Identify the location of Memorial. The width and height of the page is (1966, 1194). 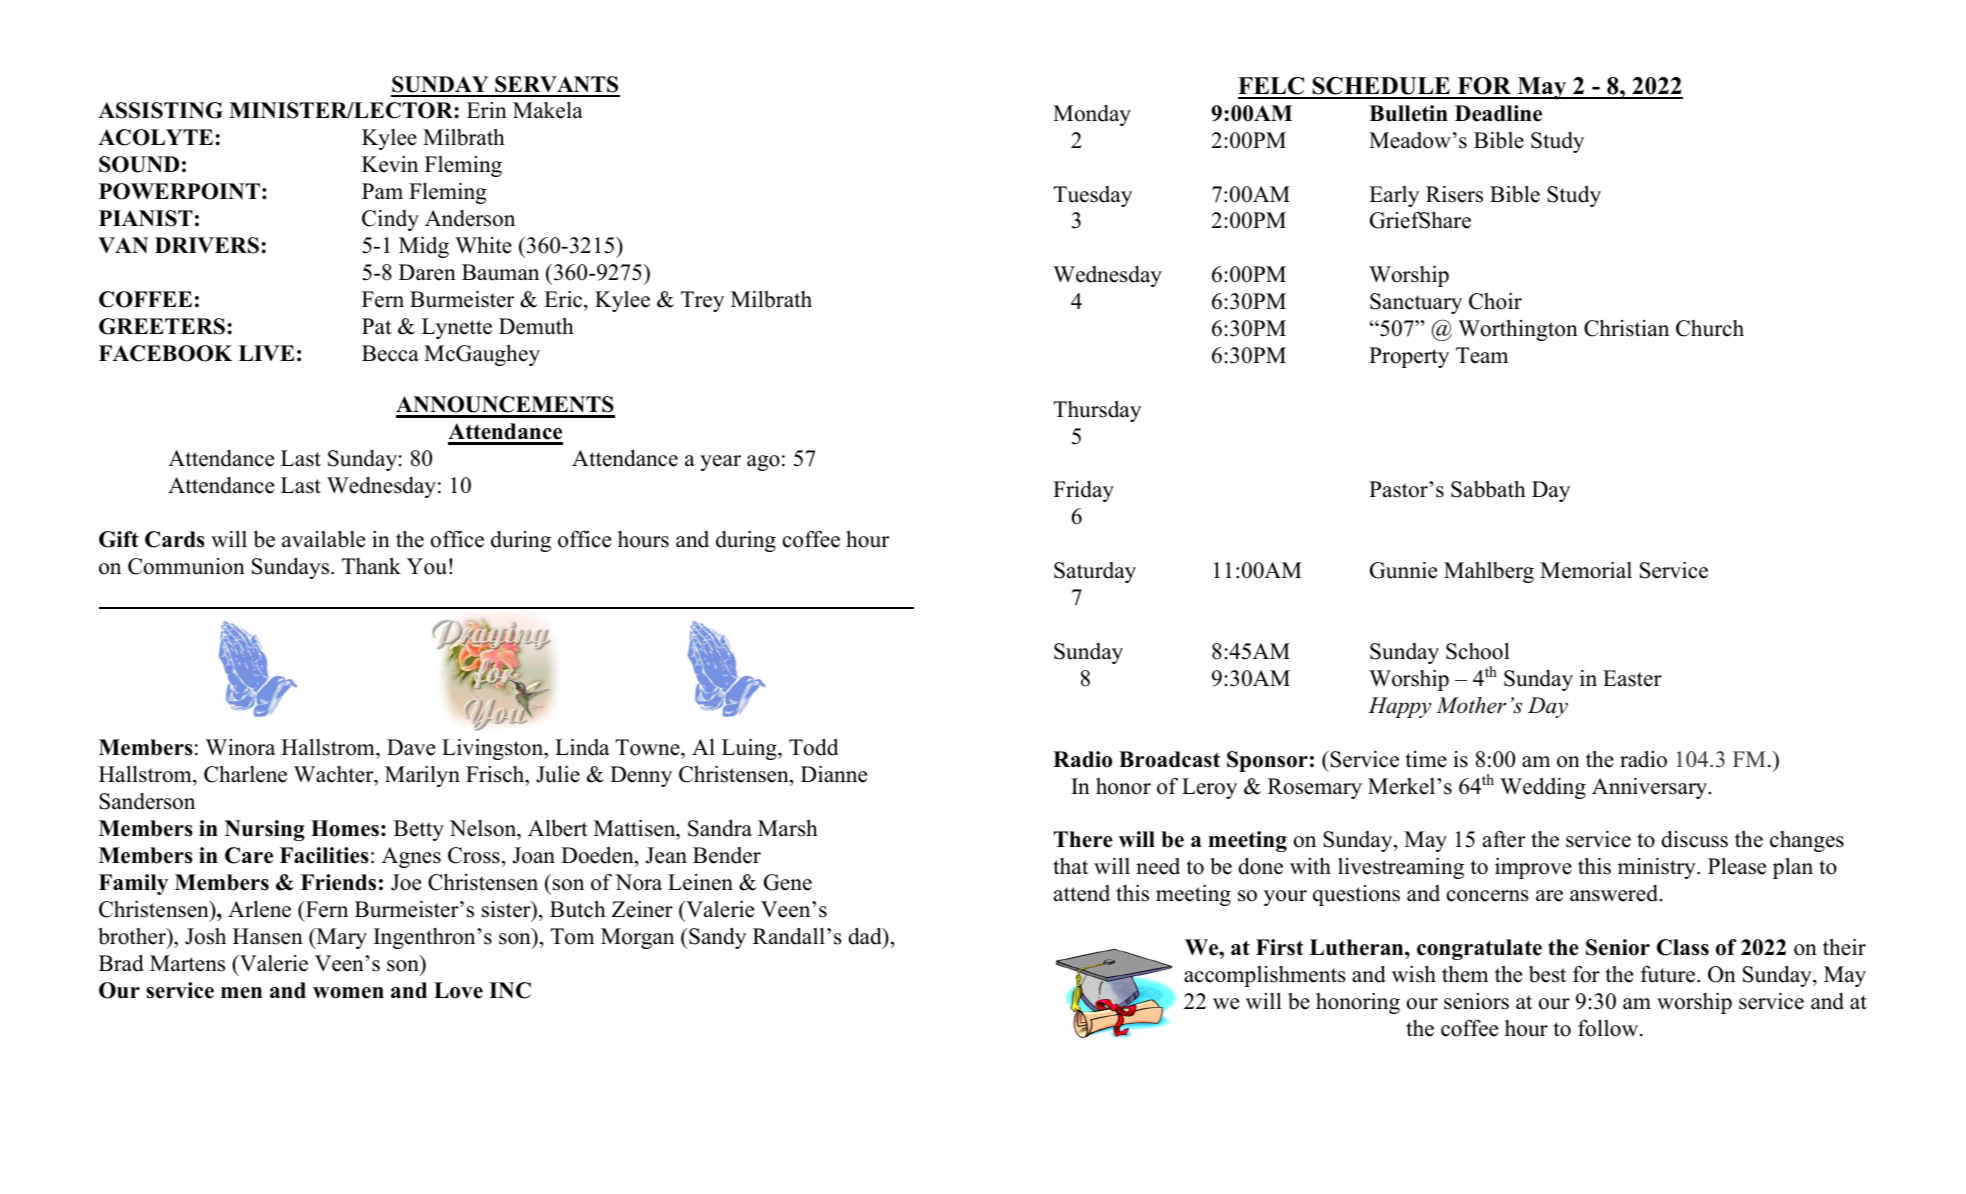
(1586, 570).
